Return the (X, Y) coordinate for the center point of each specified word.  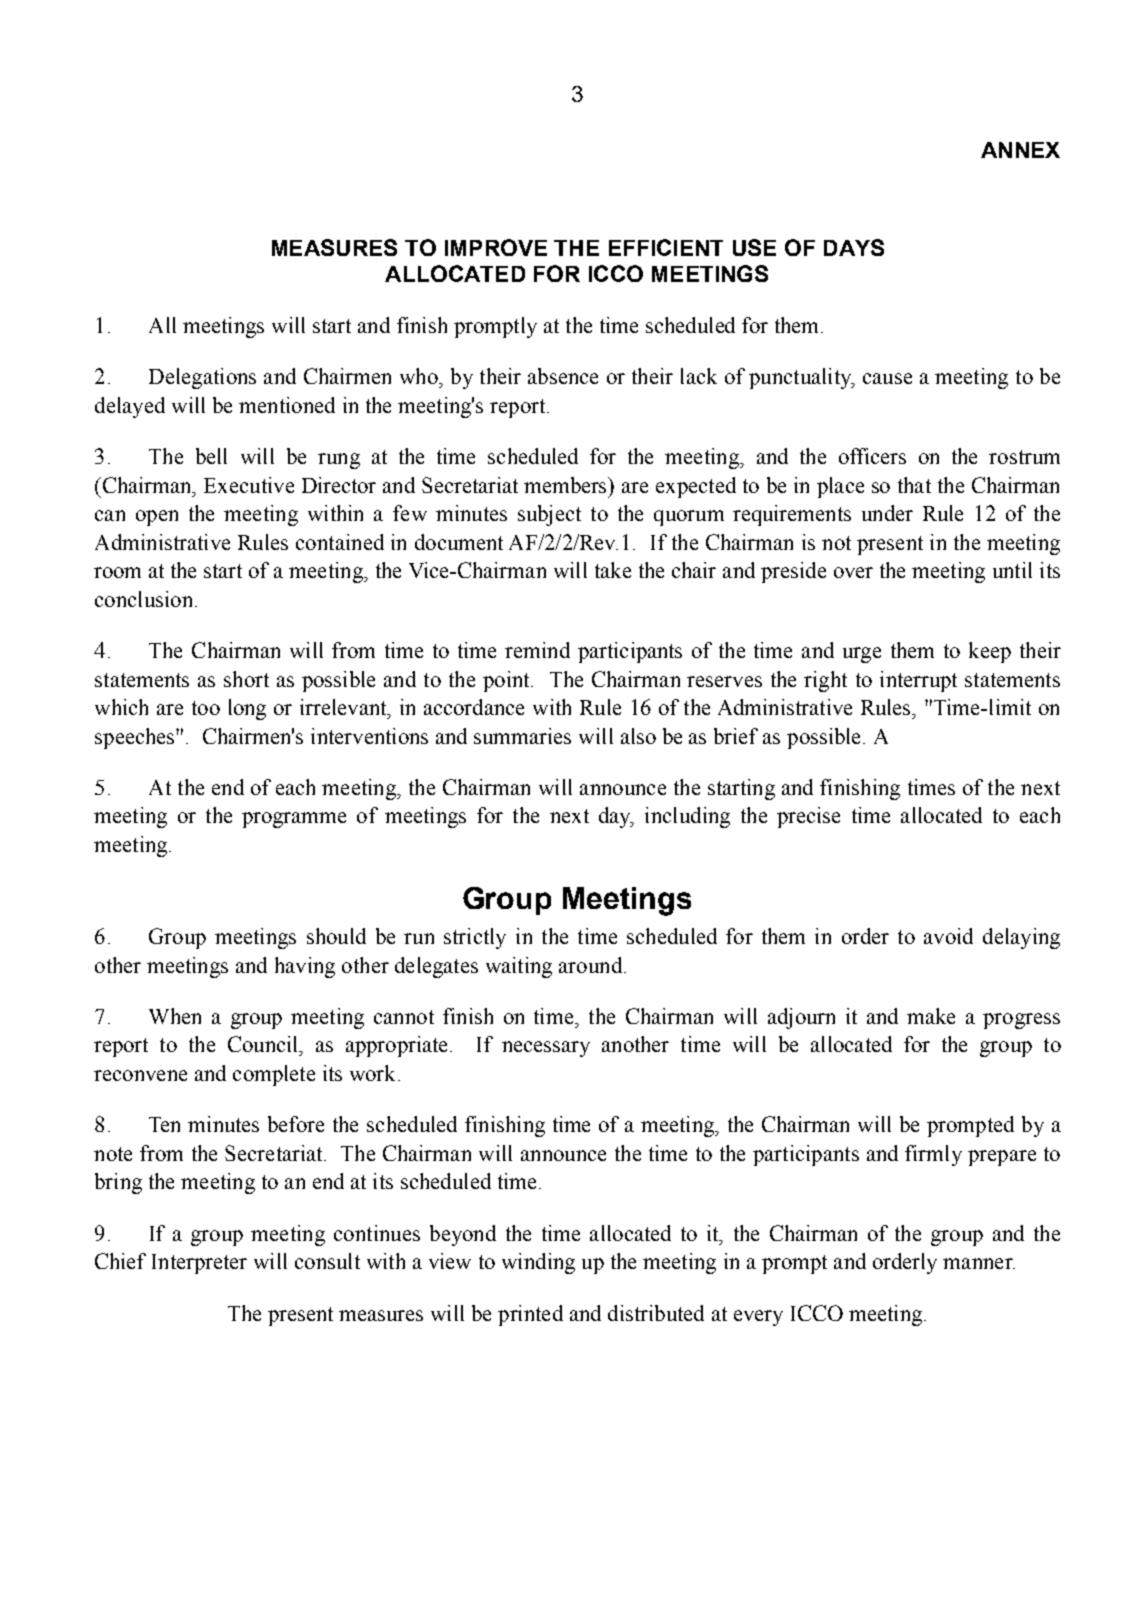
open (157, 518)
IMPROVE (496, 247)
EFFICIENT (666, 247)
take (613, 570)
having (305, 967)
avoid (948, 936)
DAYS (854, 247)
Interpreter (199, 1264)
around (590, 965)
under (887, 513)
